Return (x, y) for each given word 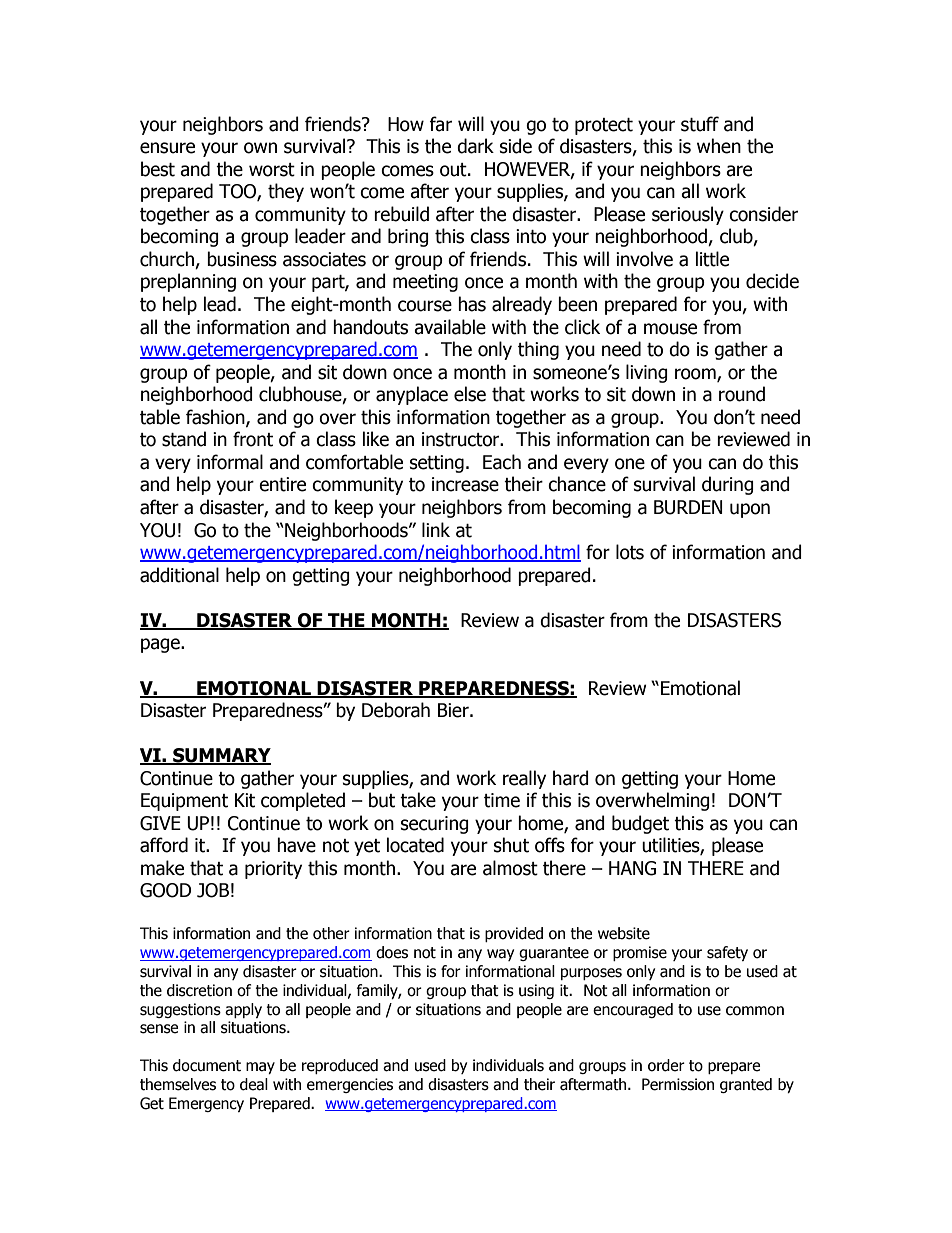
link (436, 529)
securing (435, 825)
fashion (216, 418)
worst (272, 170)
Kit (245, 800)
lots (630, 552)
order (666, 1065)
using (536, 991)
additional (179, 575)
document (207, 1065)
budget (640, 824)
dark (475, 146)
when (719, 146)
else (470, 394)
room (696, 374)
